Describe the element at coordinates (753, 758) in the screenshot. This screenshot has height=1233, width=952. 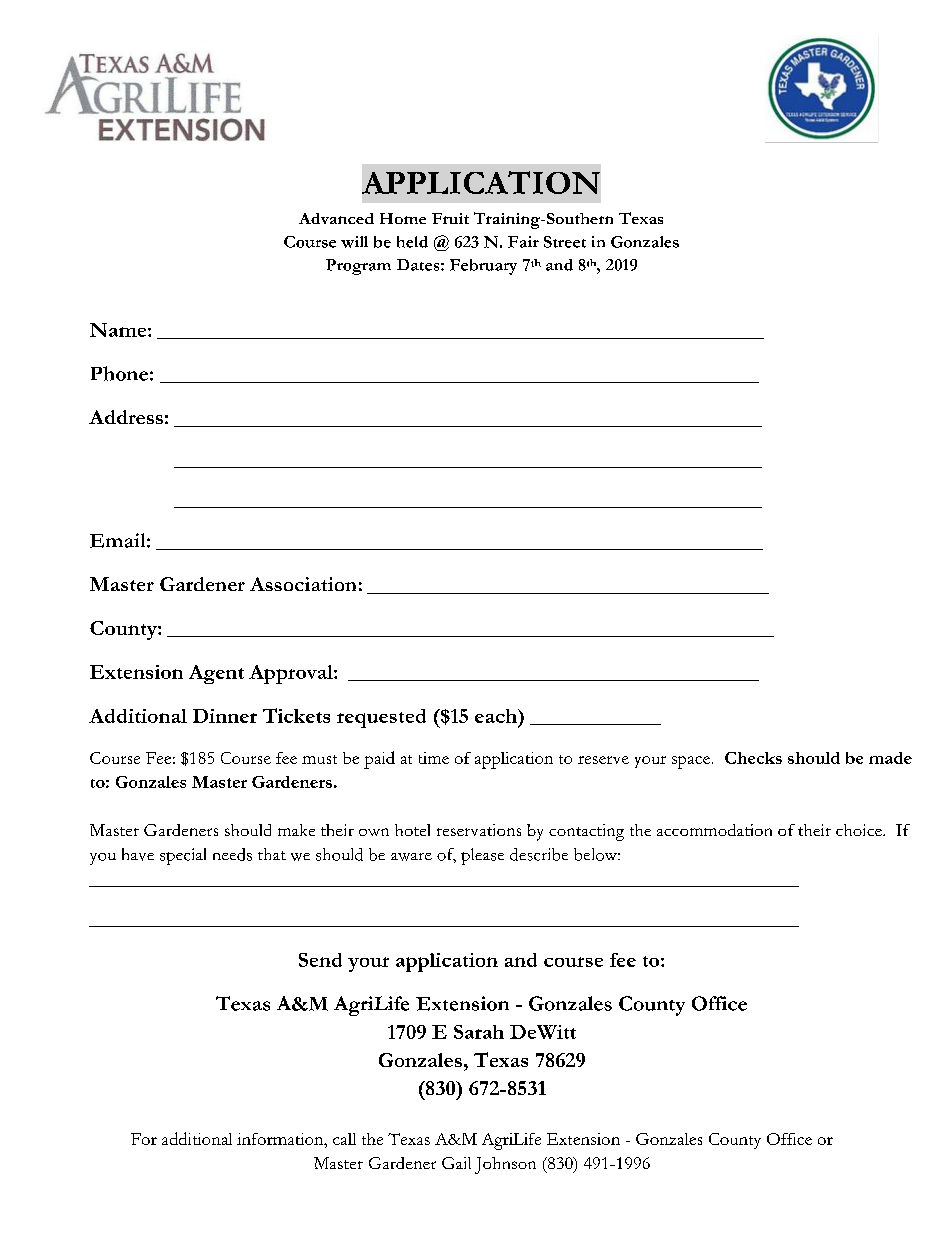
I see `Checks` at that location.
